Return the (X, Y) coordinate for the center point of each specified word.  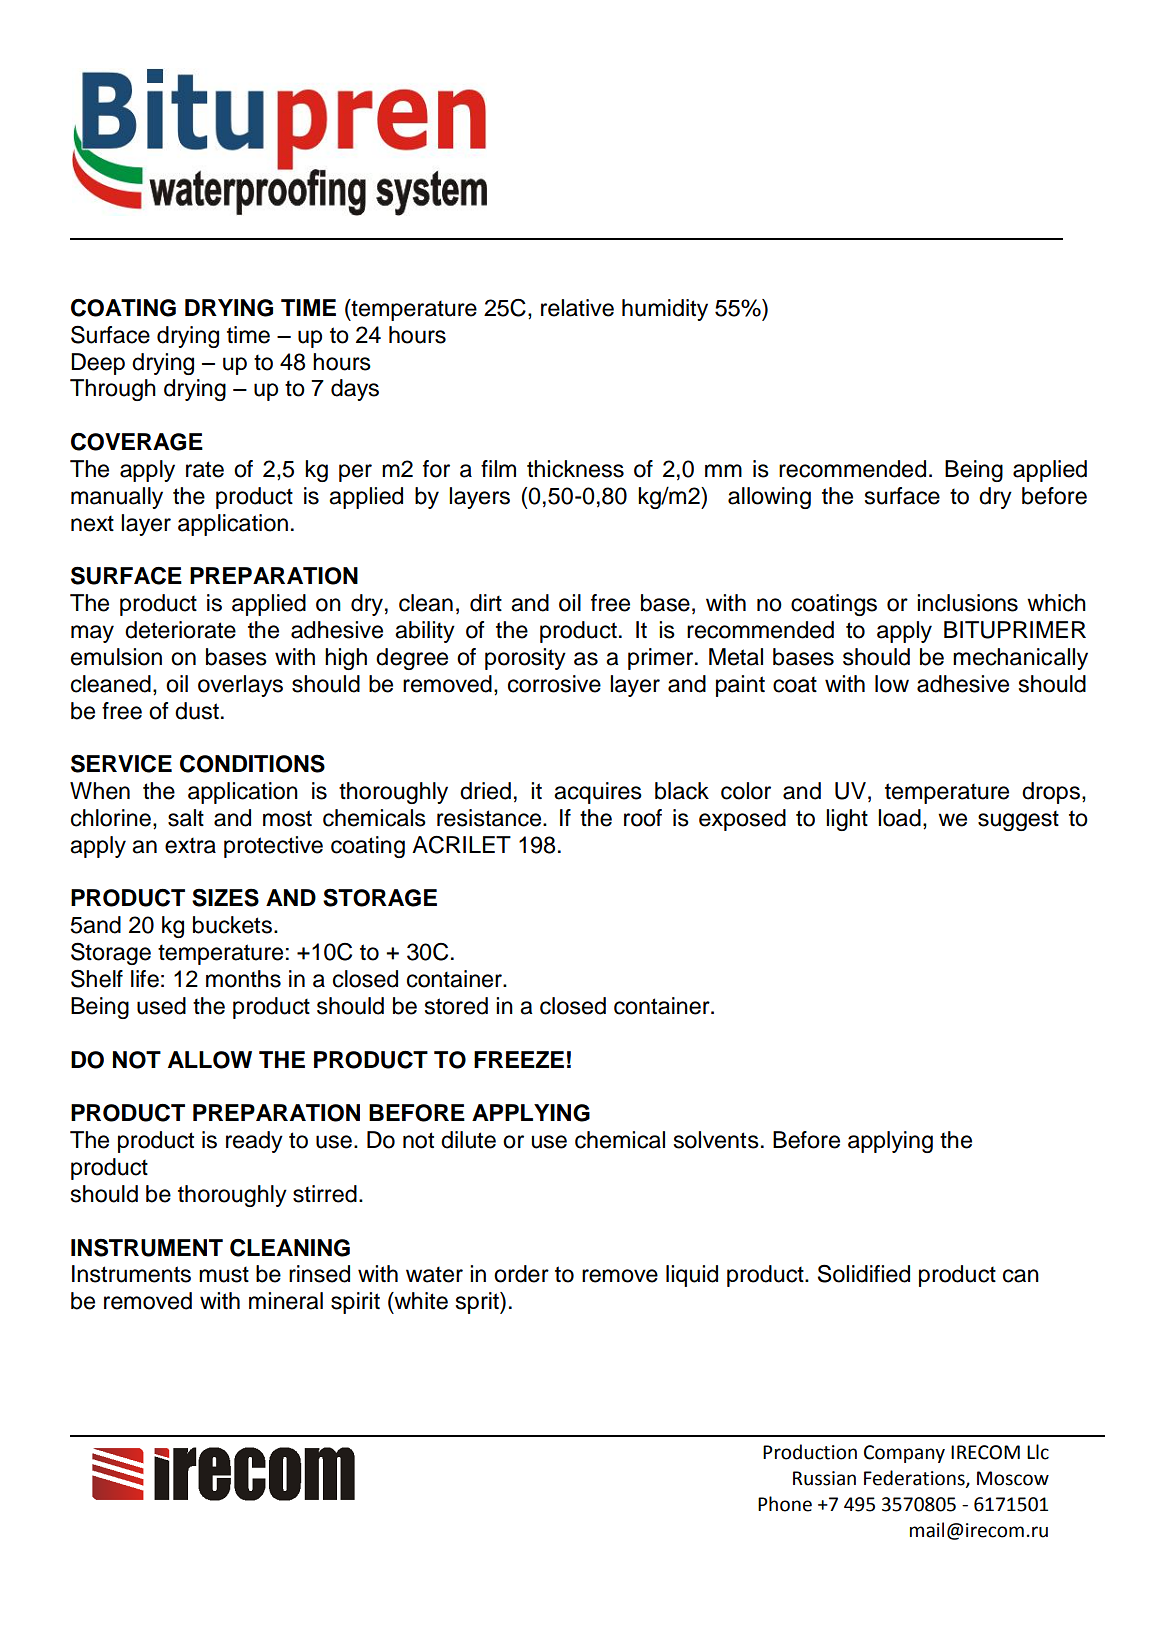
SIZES (225, 897)
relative (577, 308)
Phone (785, 1504)
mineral (286, 1301)
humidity (665, 310)
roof (643, 818)
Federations (915, 1478)
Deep (98, 364)
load (899, 818)
